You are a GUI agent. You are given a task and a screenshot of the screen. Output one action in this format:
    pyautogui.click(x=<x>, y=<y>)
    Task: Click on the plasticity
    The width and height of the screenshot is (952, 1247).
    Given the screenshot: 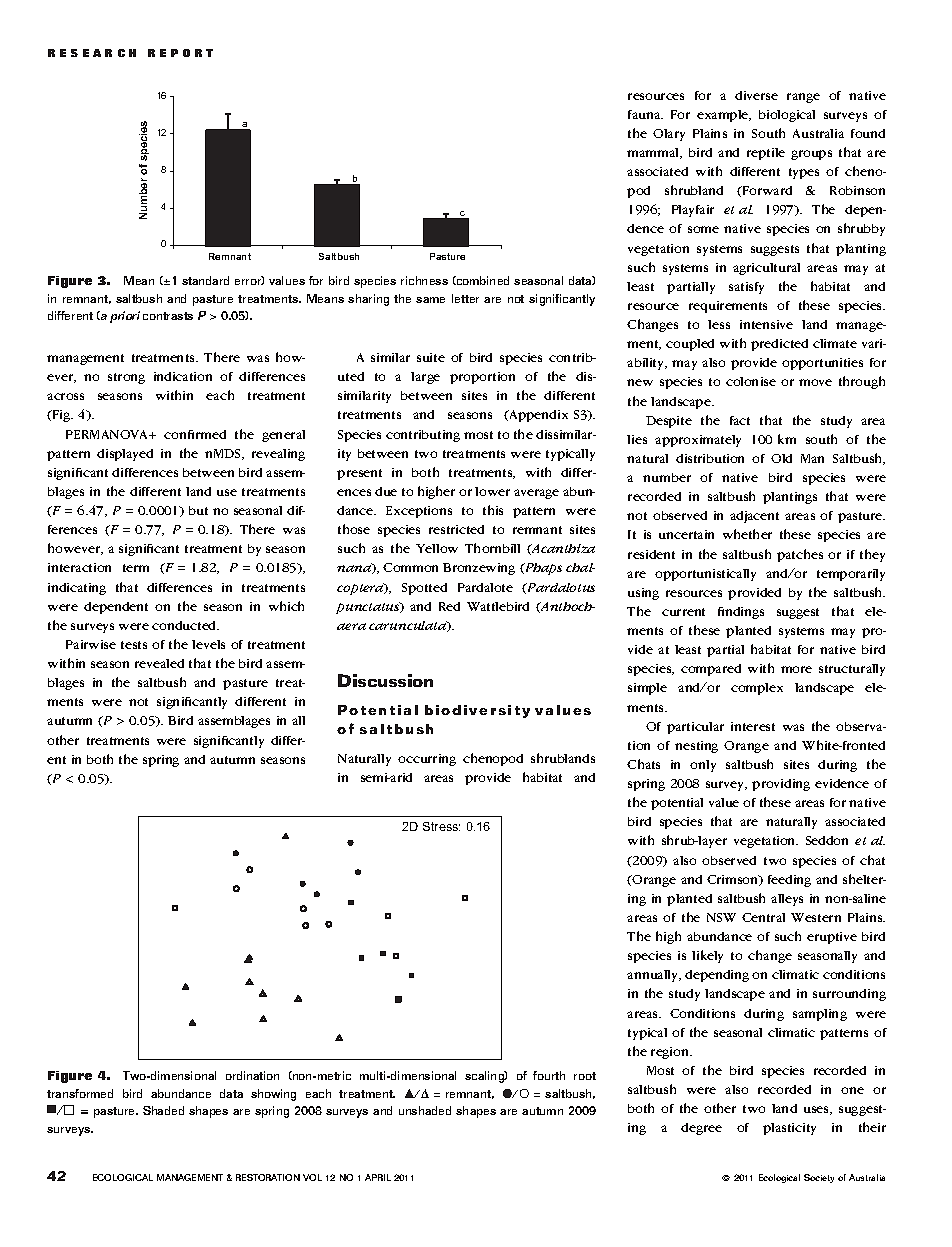 What is the action you would take?
    pyautogui.click(x=789, y=1129)
